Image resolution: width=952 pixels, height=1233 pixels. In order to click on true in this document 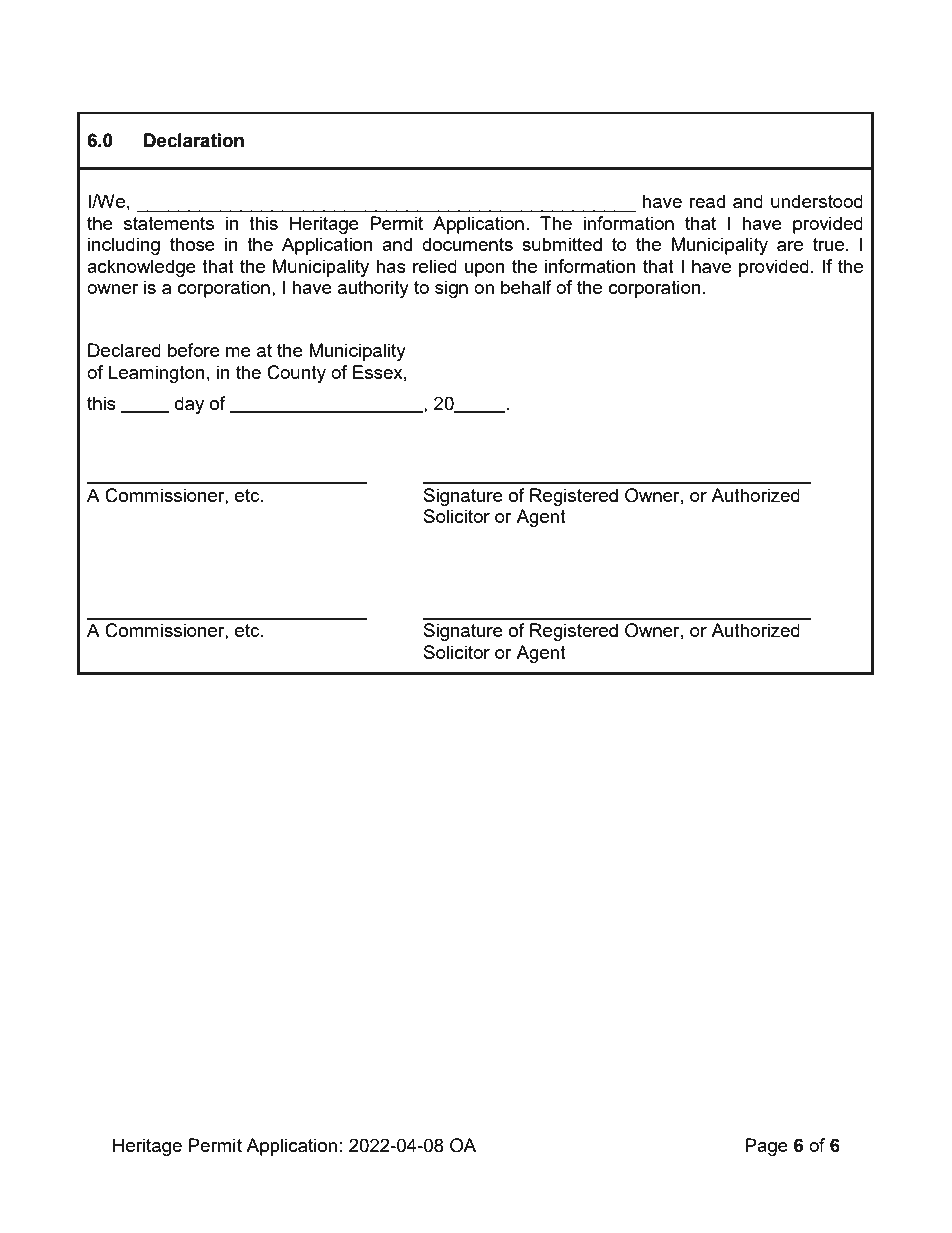, I will do `click(828, 244)`.
